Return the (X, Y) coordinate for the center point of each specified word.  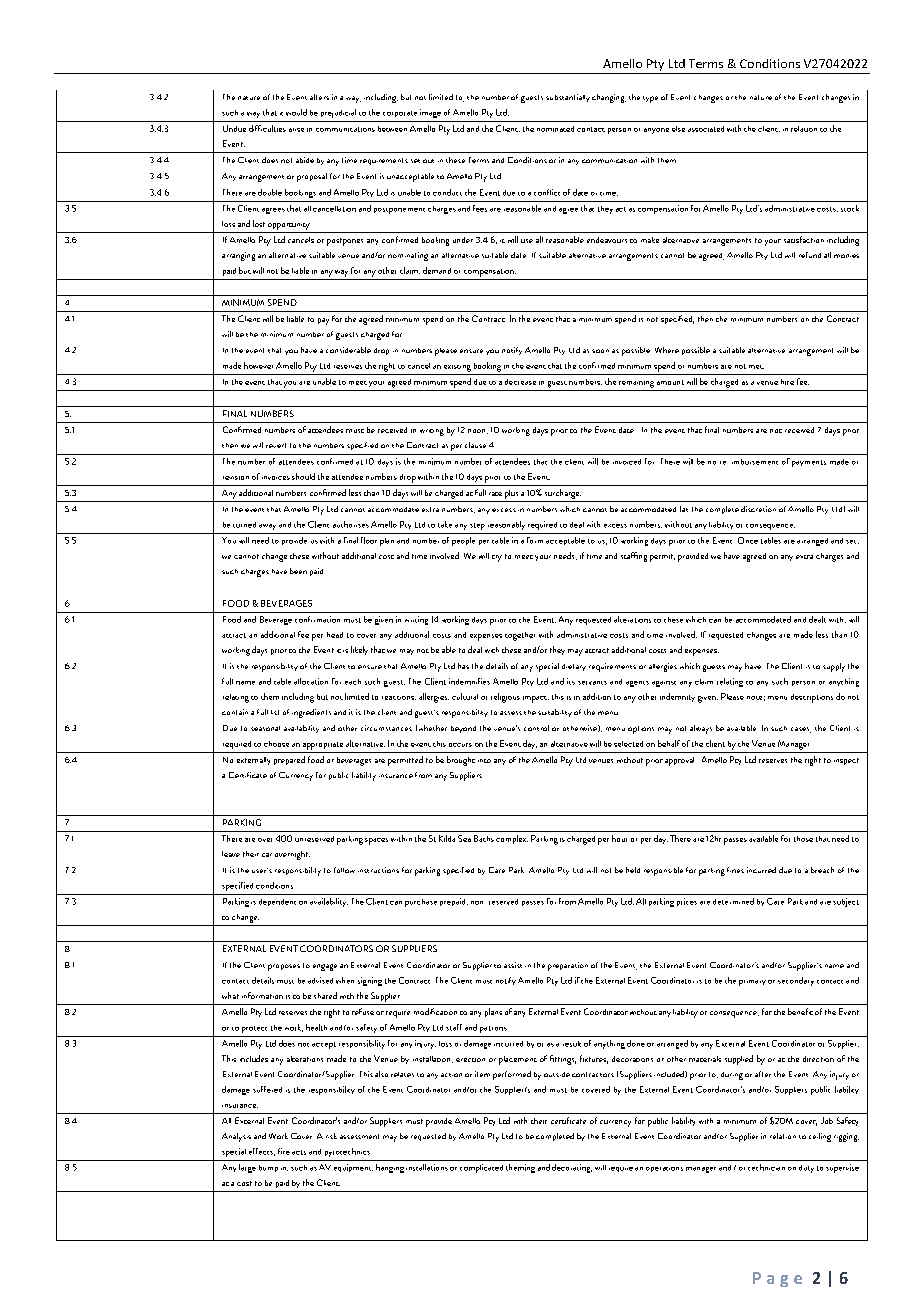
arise (296, 130)
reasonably (506, 525)
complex (512, 839)
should (303, 476)
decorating (572, 1168)
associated (706, 129)
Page (777, 1279)
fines (735, 870)
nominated (555, 129)
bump (268, 1168)
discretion (758, 509)
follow (344, 870)
